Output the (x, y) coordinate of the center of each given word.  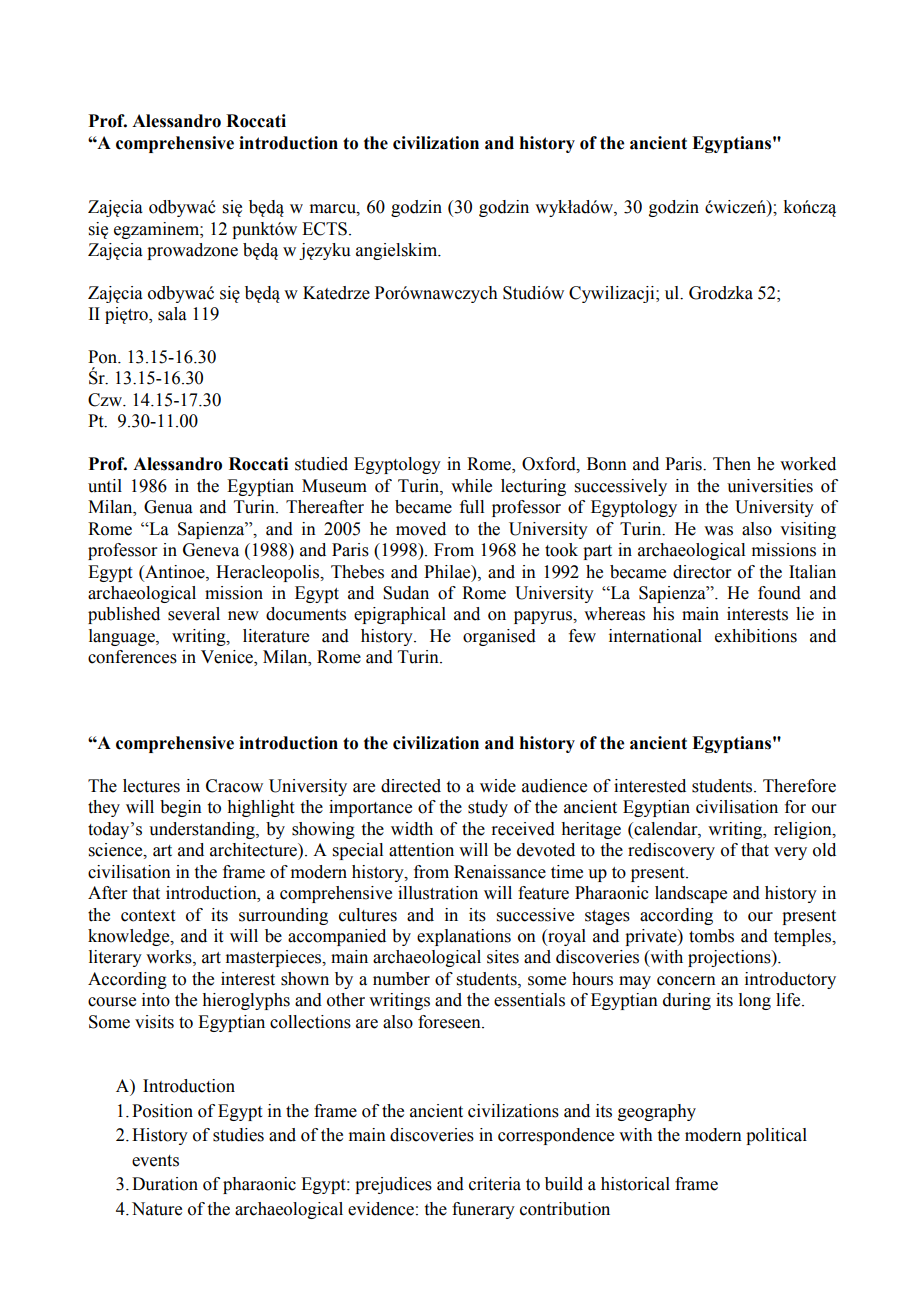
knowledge (130, 937)
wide (498, 786)
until (105, 486)
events (155, 1161)
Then (732, 464)
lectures (151, 786)
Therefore (799, 786)
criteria (495, 1184)
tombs (711, 936)
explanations (464, 937)
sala (172, 314)
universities (770, 486)
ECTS (324, 229)
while (471, 486)
